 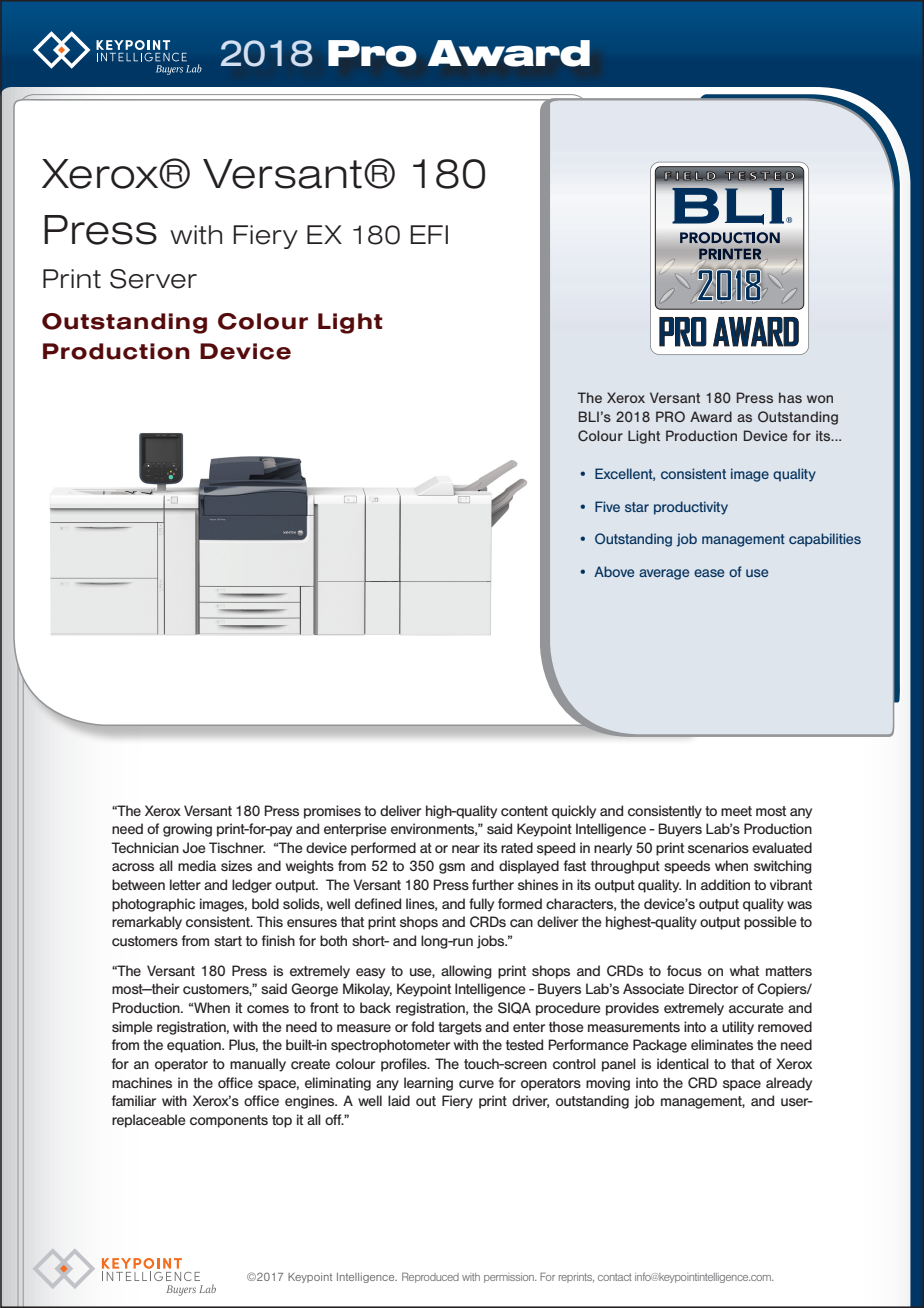 I want to click on promises, so click(x=332, y=812).
